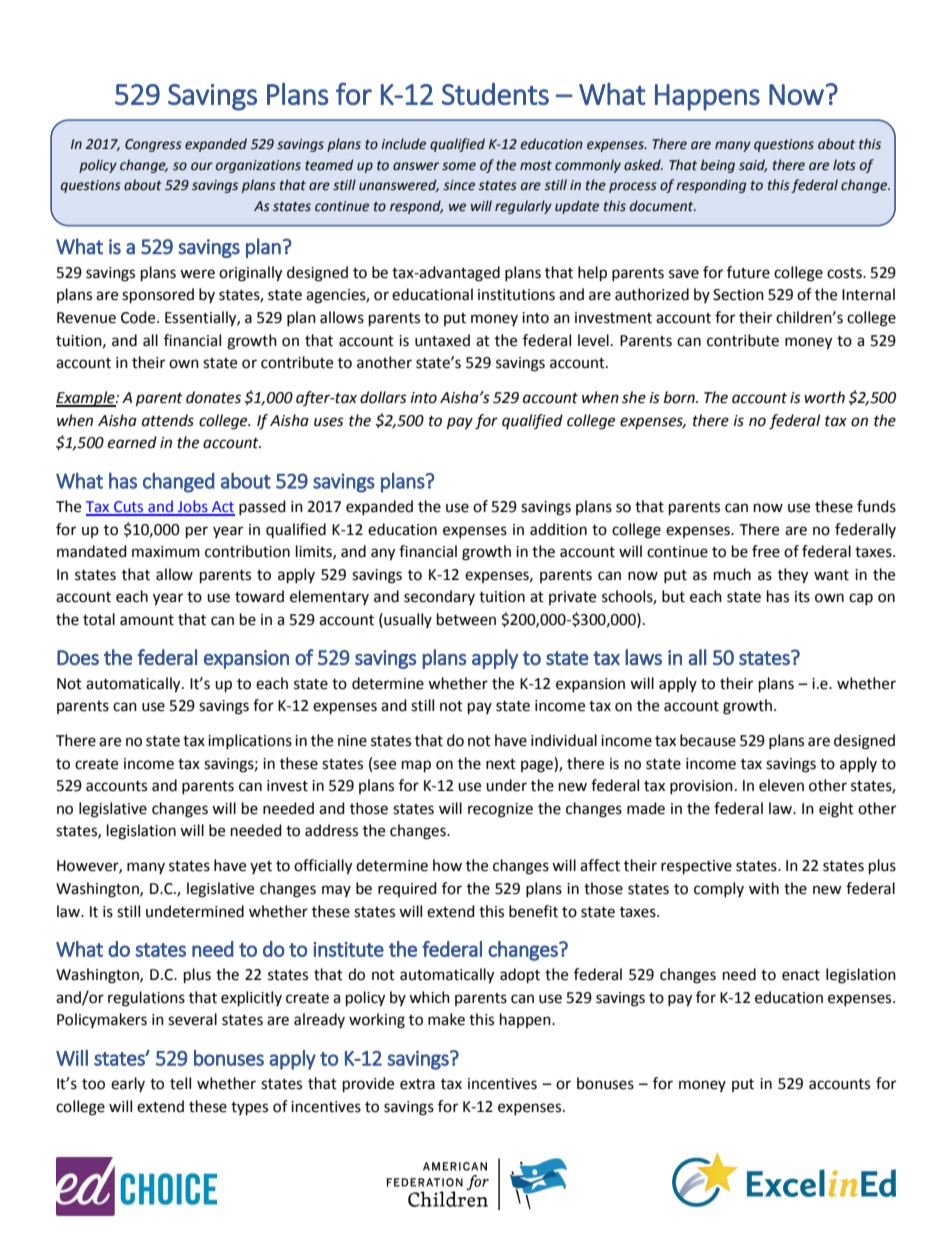 The height and width of the page is (1233, 952). I want to click on eight, so click(836, 810).
